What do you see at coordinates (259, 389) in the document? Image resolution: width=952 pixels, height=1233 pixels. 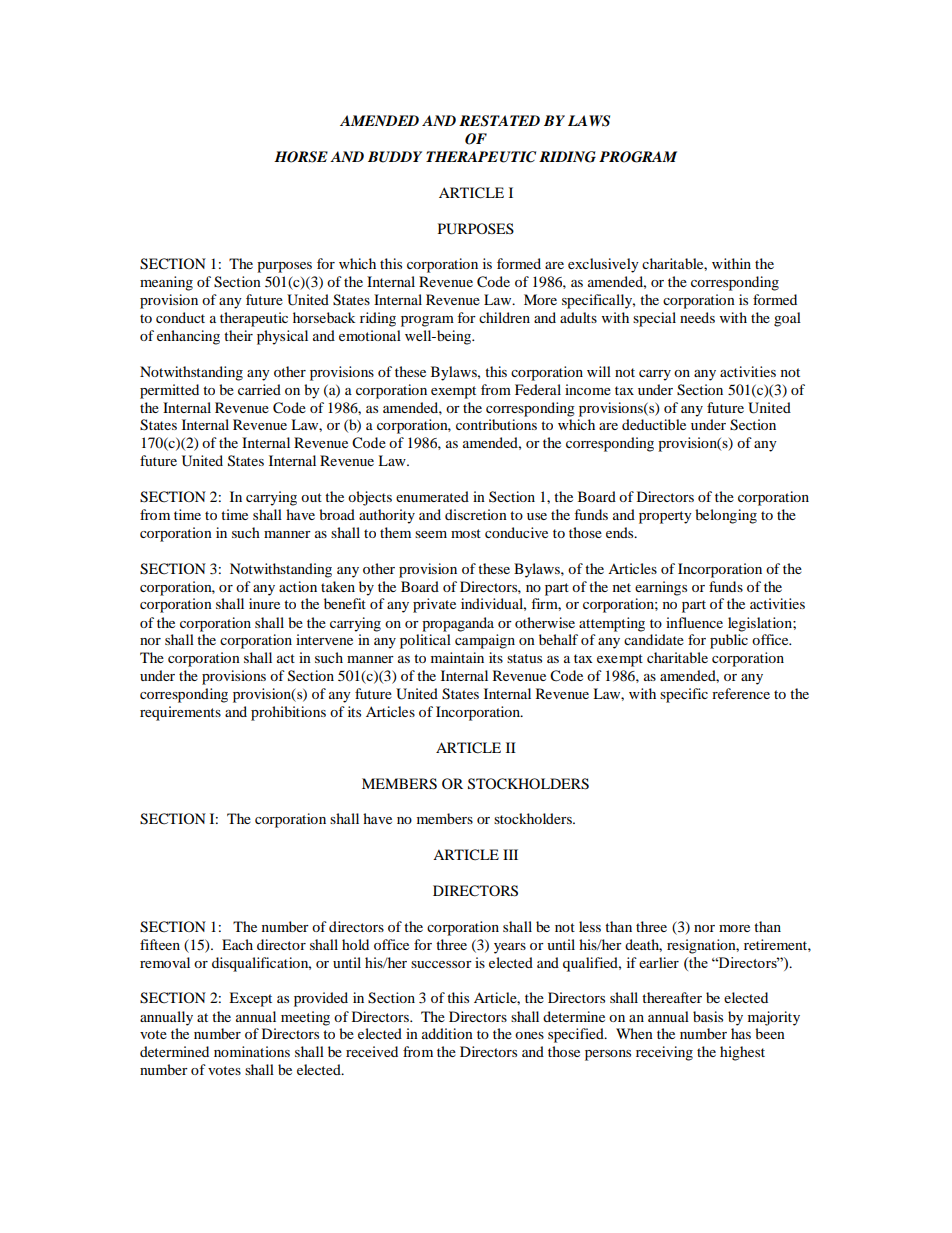 I see `carried` at bounding box center [259, 389].
